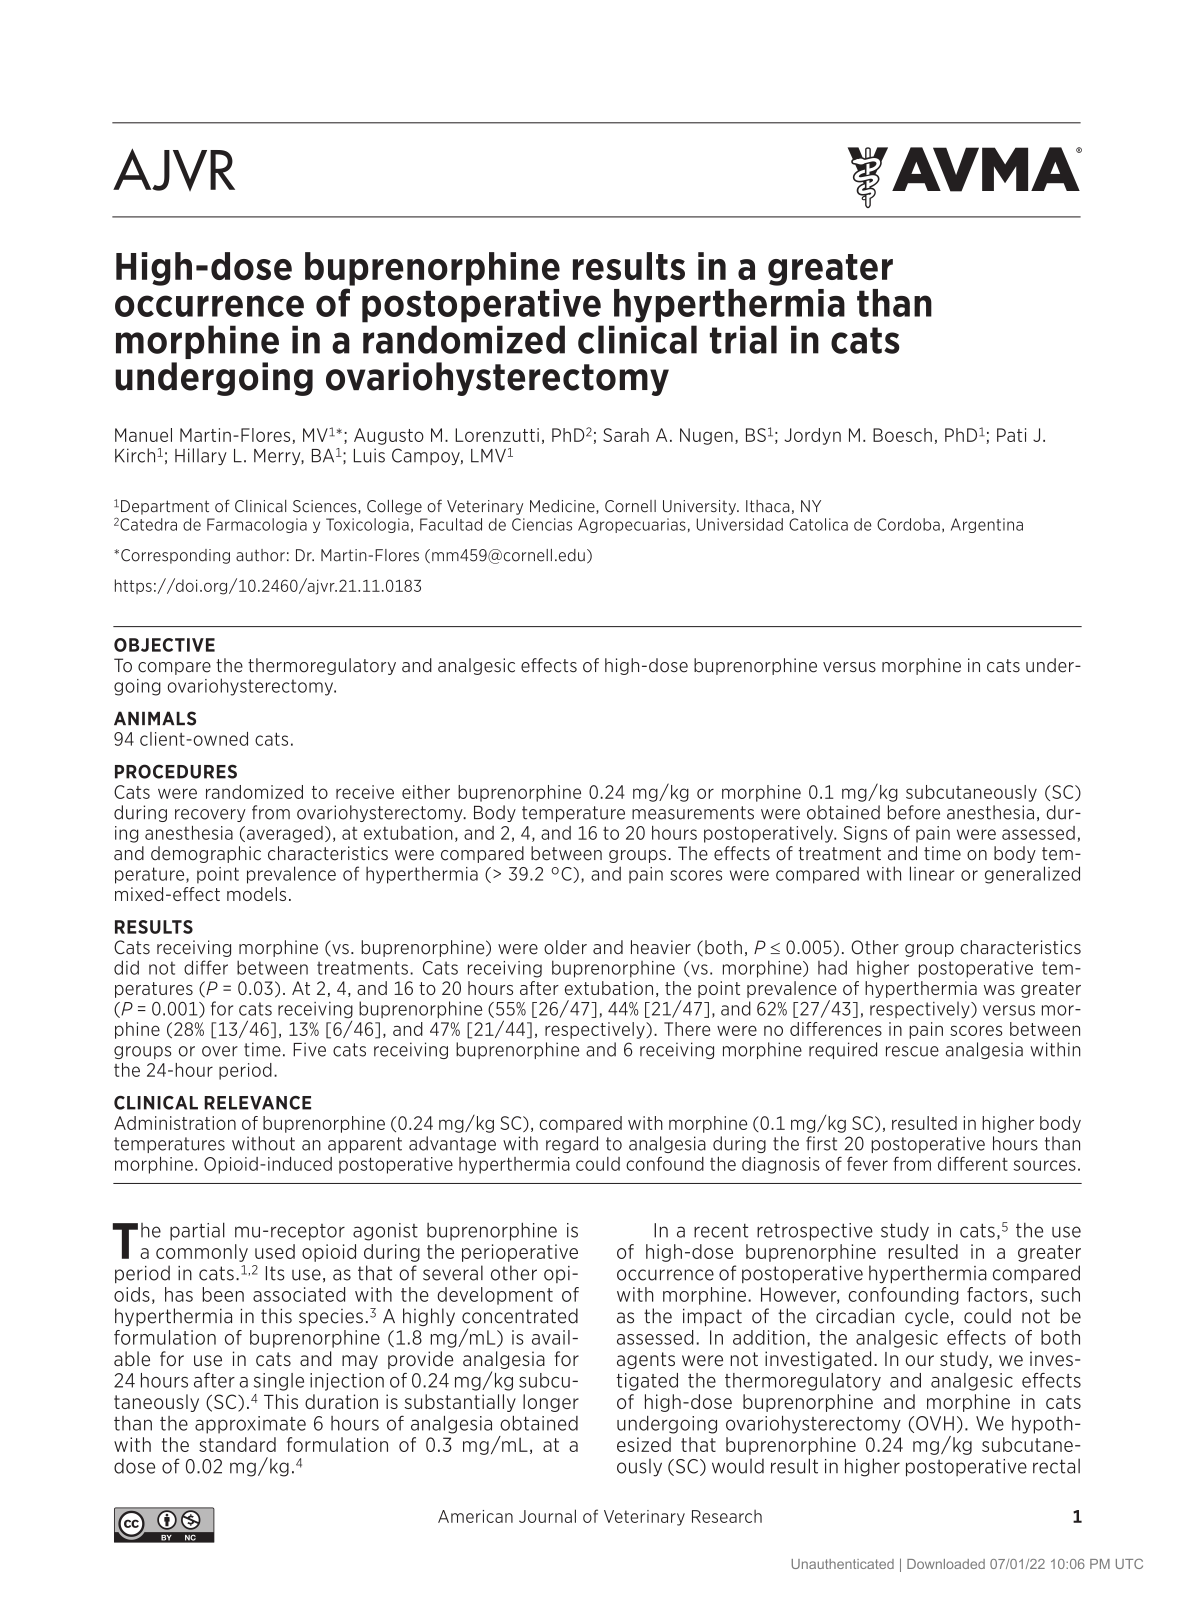  I want to click on standard, so click(237, 1444).
